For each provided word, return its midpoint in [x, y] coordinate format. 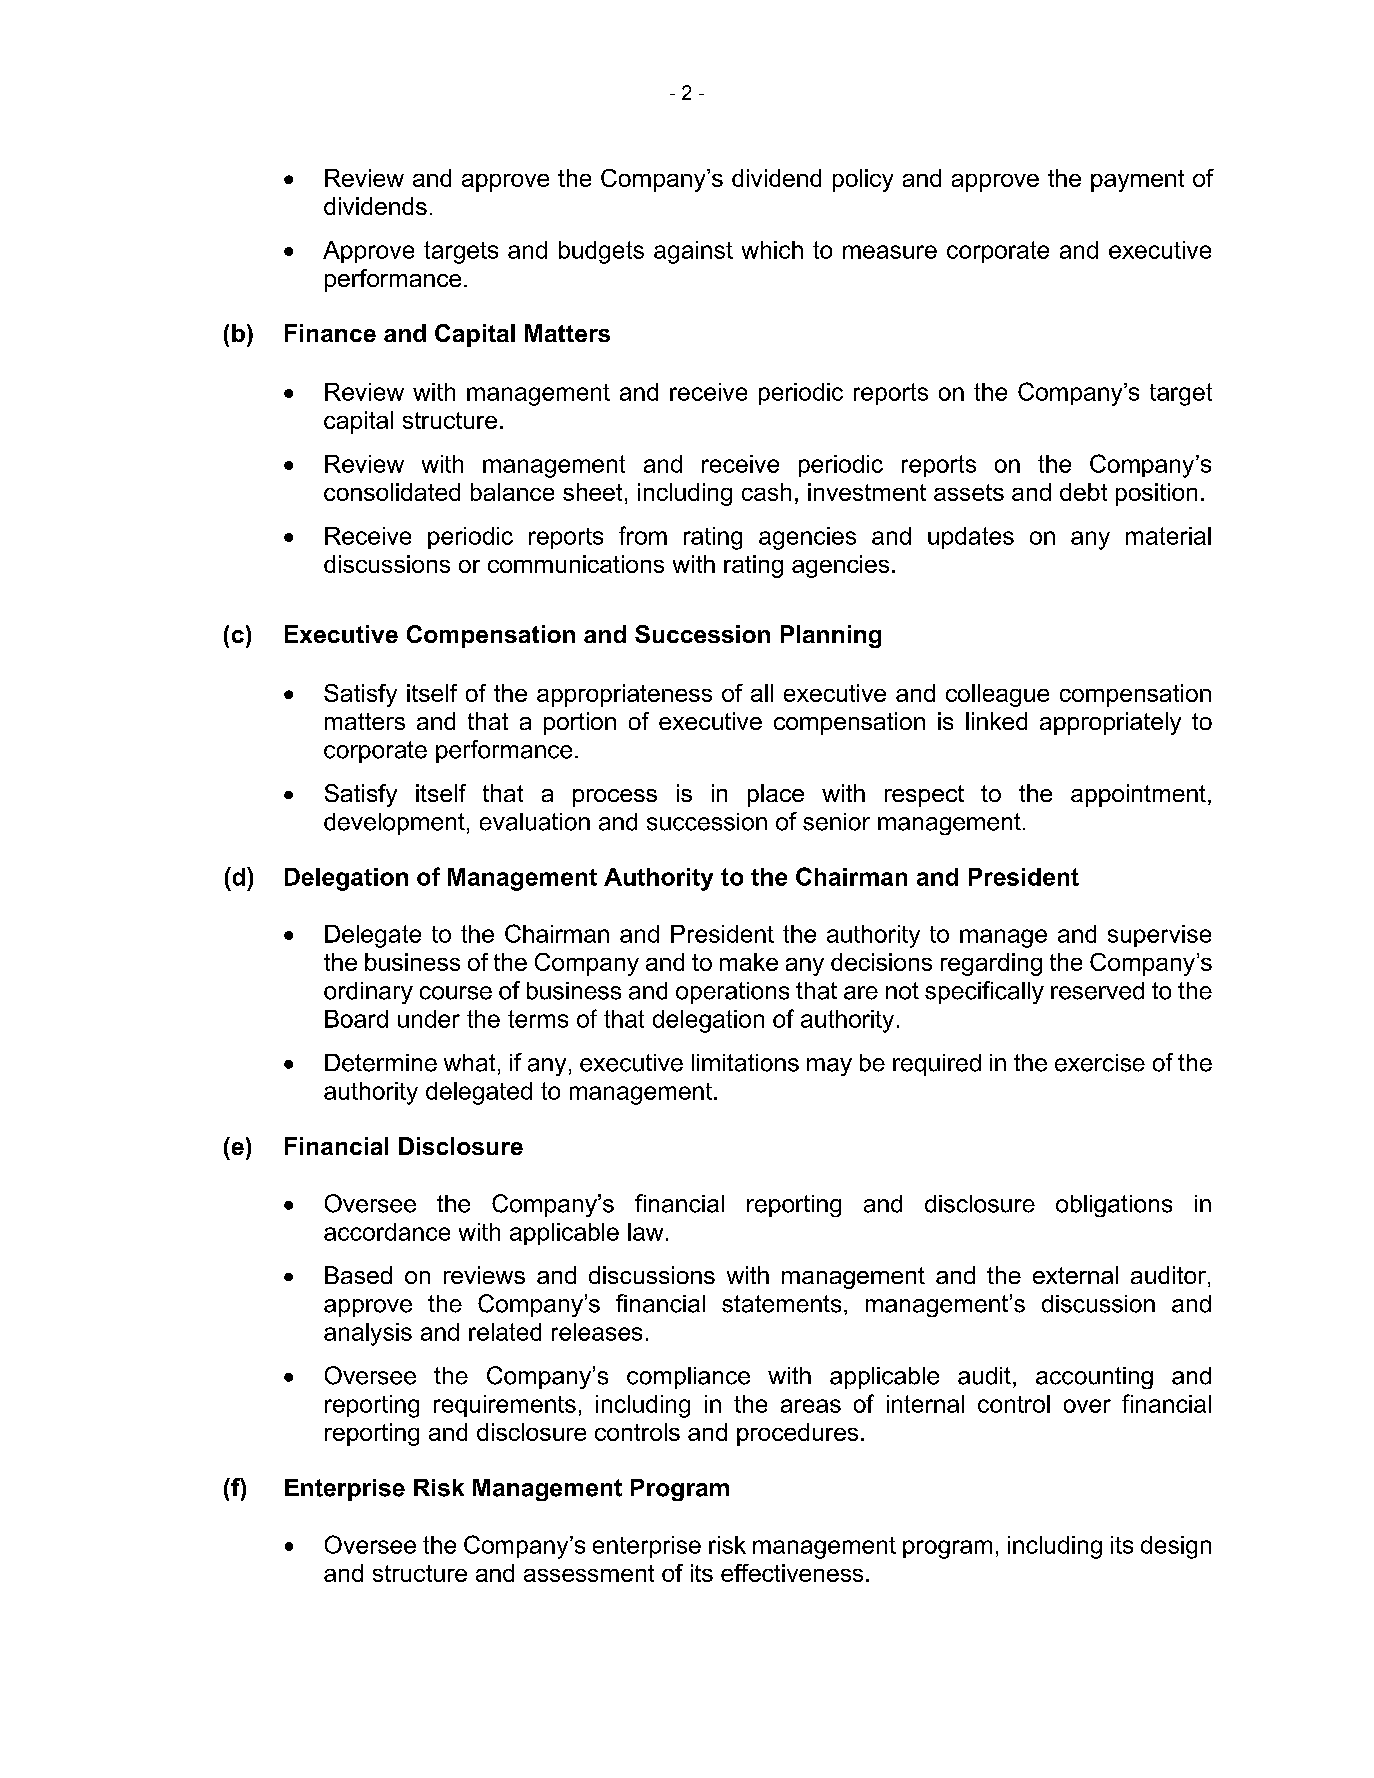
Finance [330, 333]
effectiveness [792, 1573]
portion [580, 723]
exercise [1100, 1063]
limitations [745, 1063]
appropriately [1110, 723]
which [772, 250]
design [1176, 1547]
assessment [589, 1573]
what [469, 1063]
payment [1137, 181]
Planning [831, 636]
